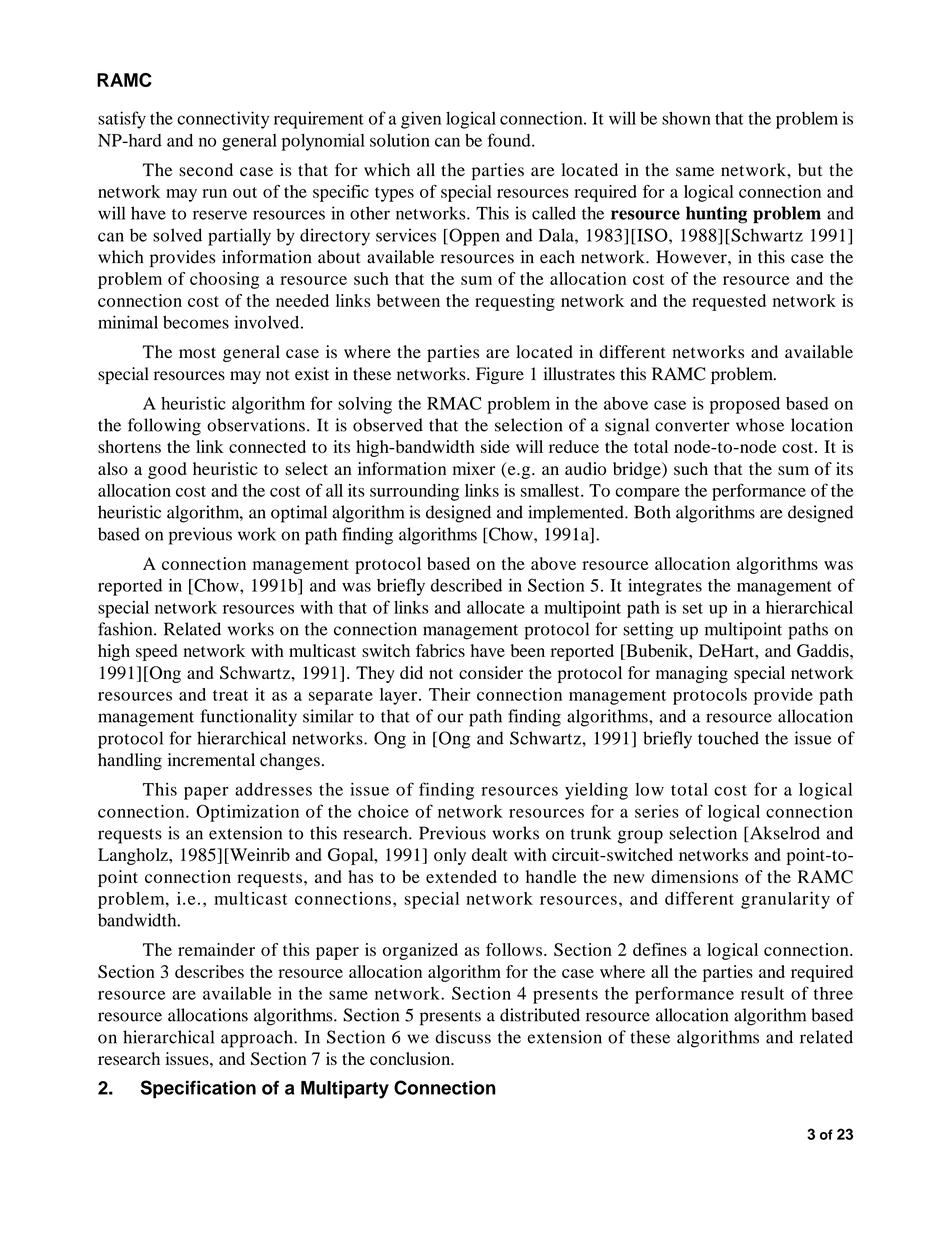 This screenshot has width=952, height=1233. Describe the element at coordinates (247, 813) in the screenshot. I see `Optimization` at that location.
